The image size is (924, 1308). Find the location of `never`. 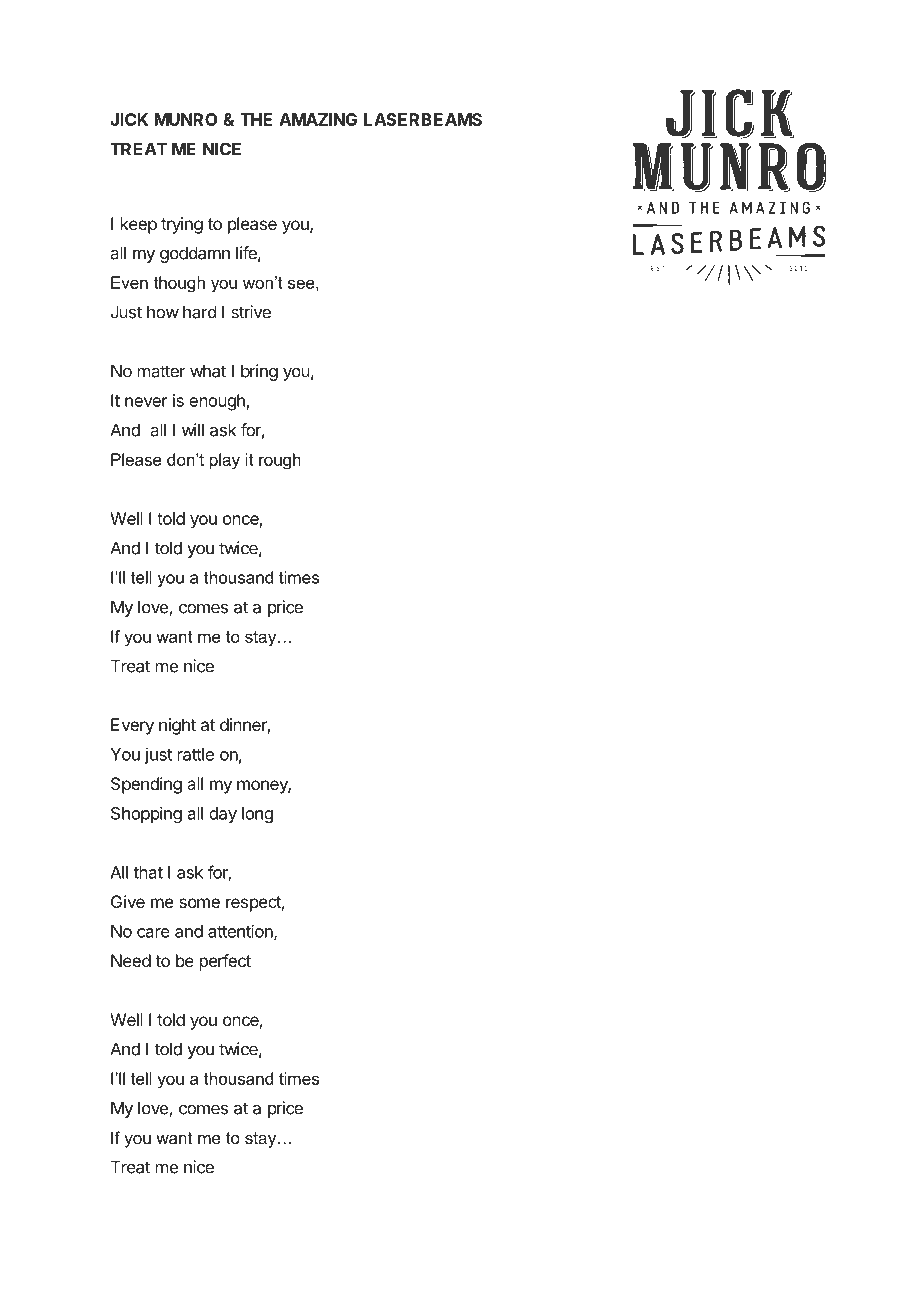

never is located at coordinates (146, 402).
